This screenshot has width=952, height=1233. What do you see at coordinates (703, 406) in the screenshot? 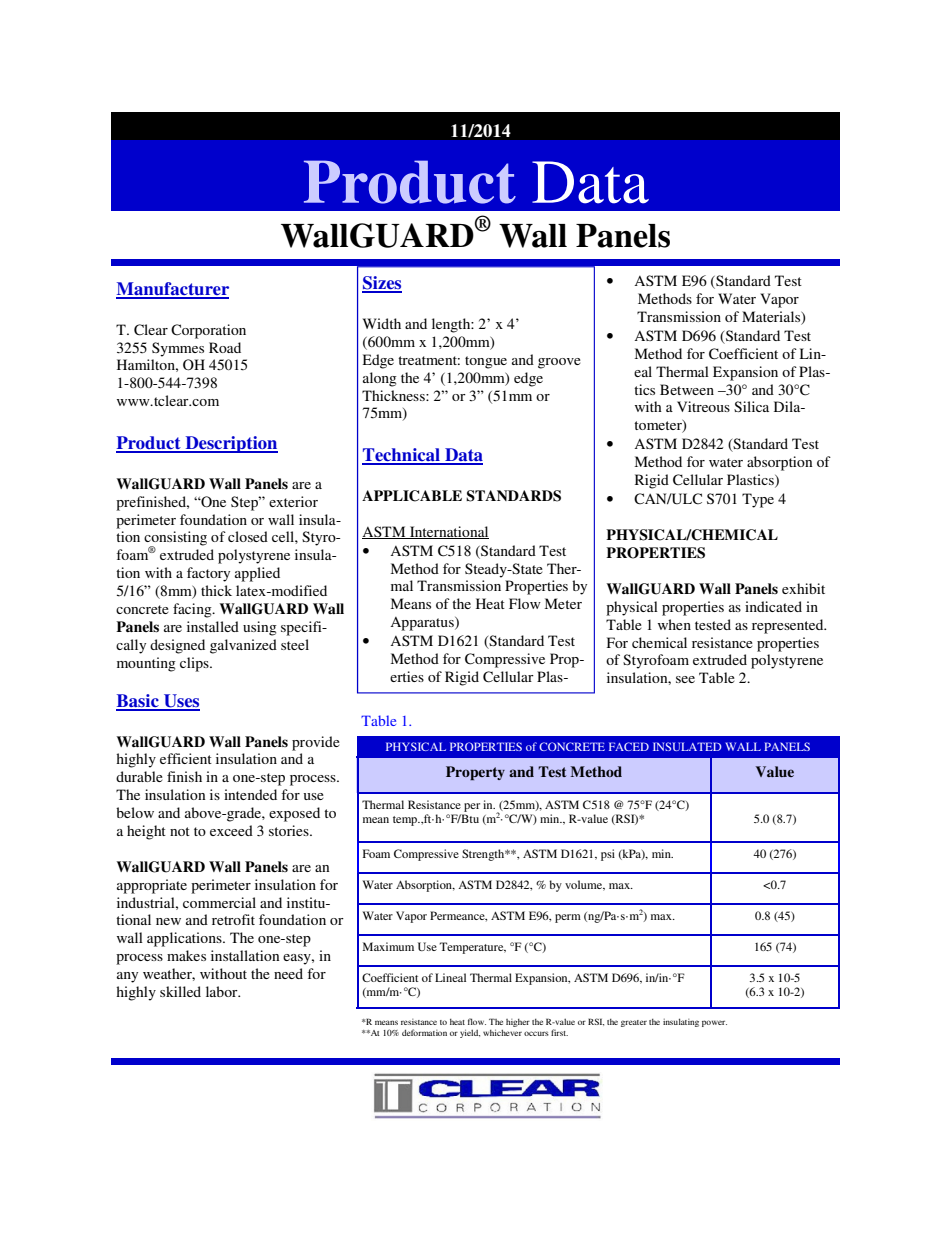
I see `Vitreous` at bounding box center [703, 406].
